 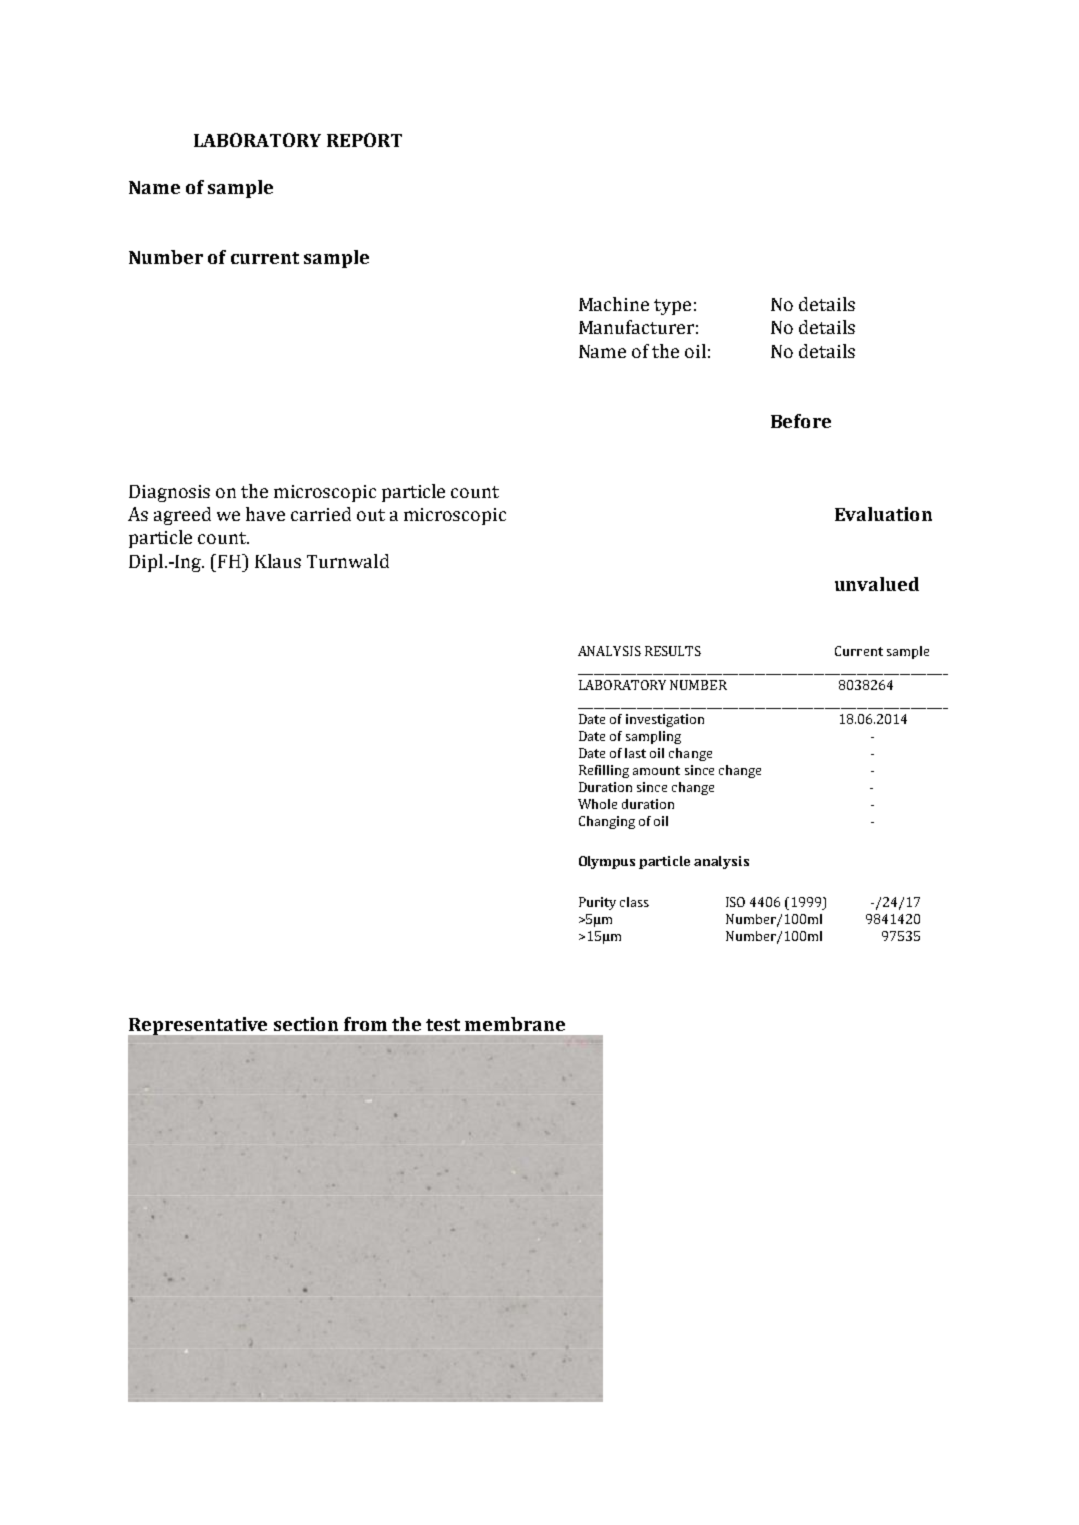 I want to click on membrane, so click(x=515, y=1024).
